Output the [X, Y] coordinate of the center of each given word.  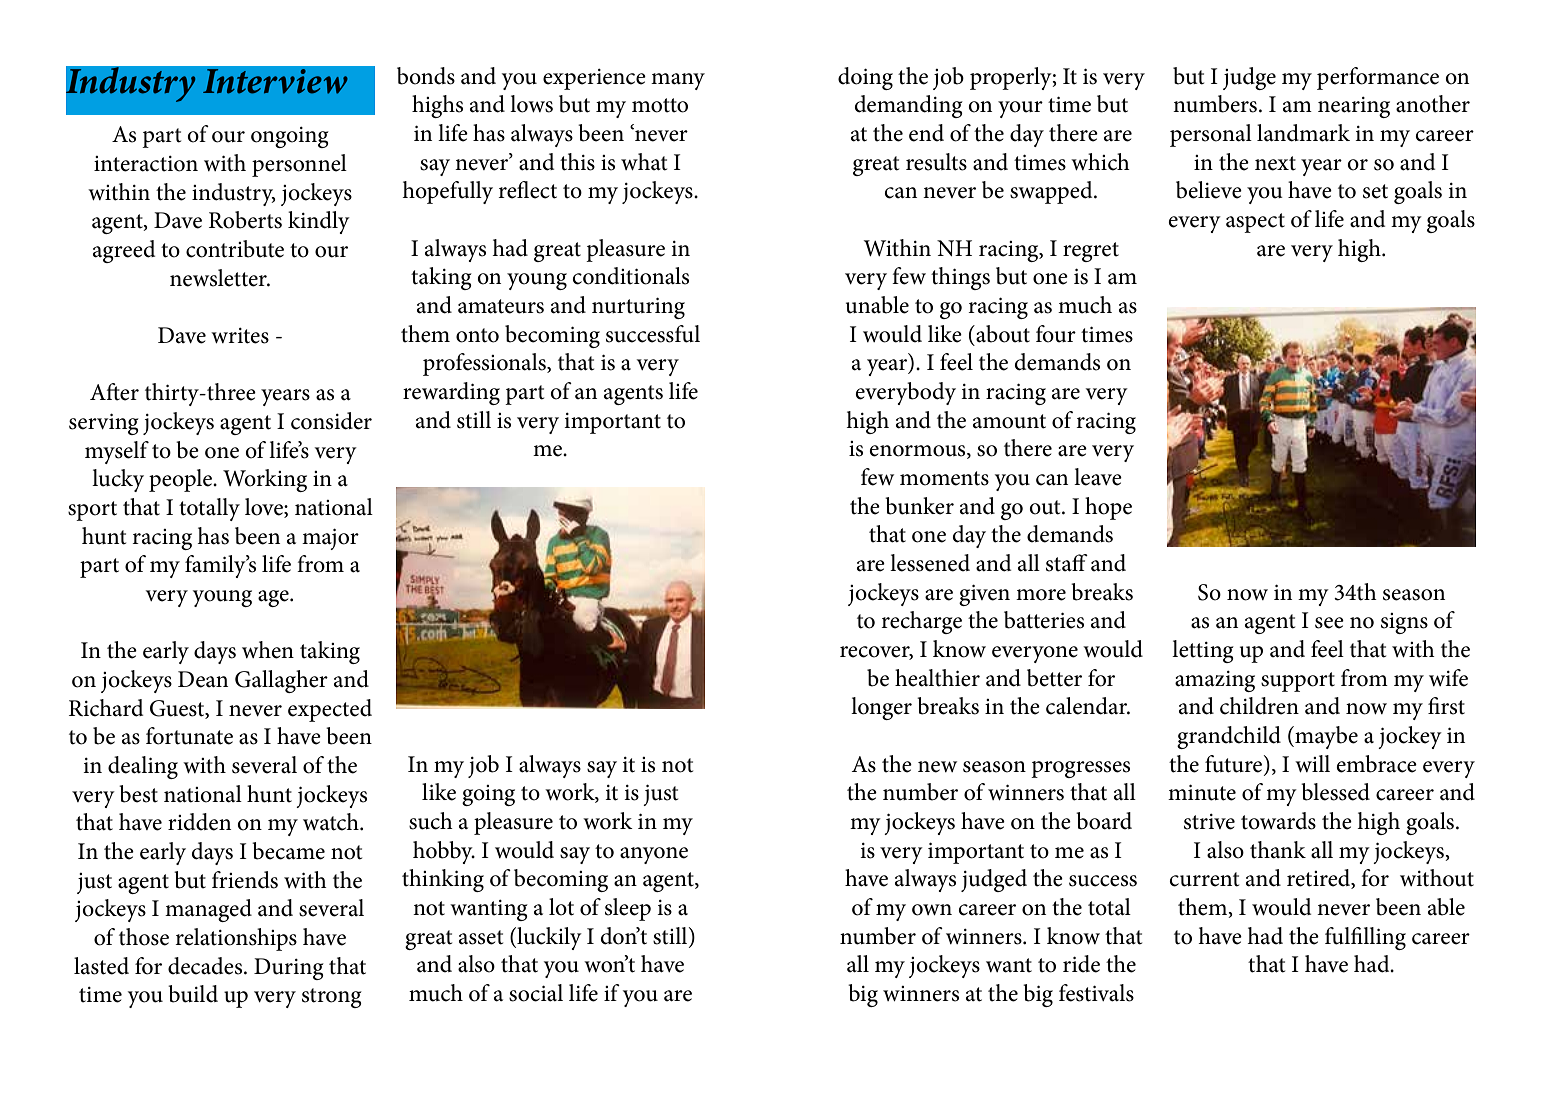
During [289, 969]
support [1298, 682]
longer [881, 708]
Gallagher [281, 681]
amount [1009, 421]
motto [660, 105]
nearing [1354, 107]
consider [331, 421]
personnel [299, 165]
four [1056, 334]
